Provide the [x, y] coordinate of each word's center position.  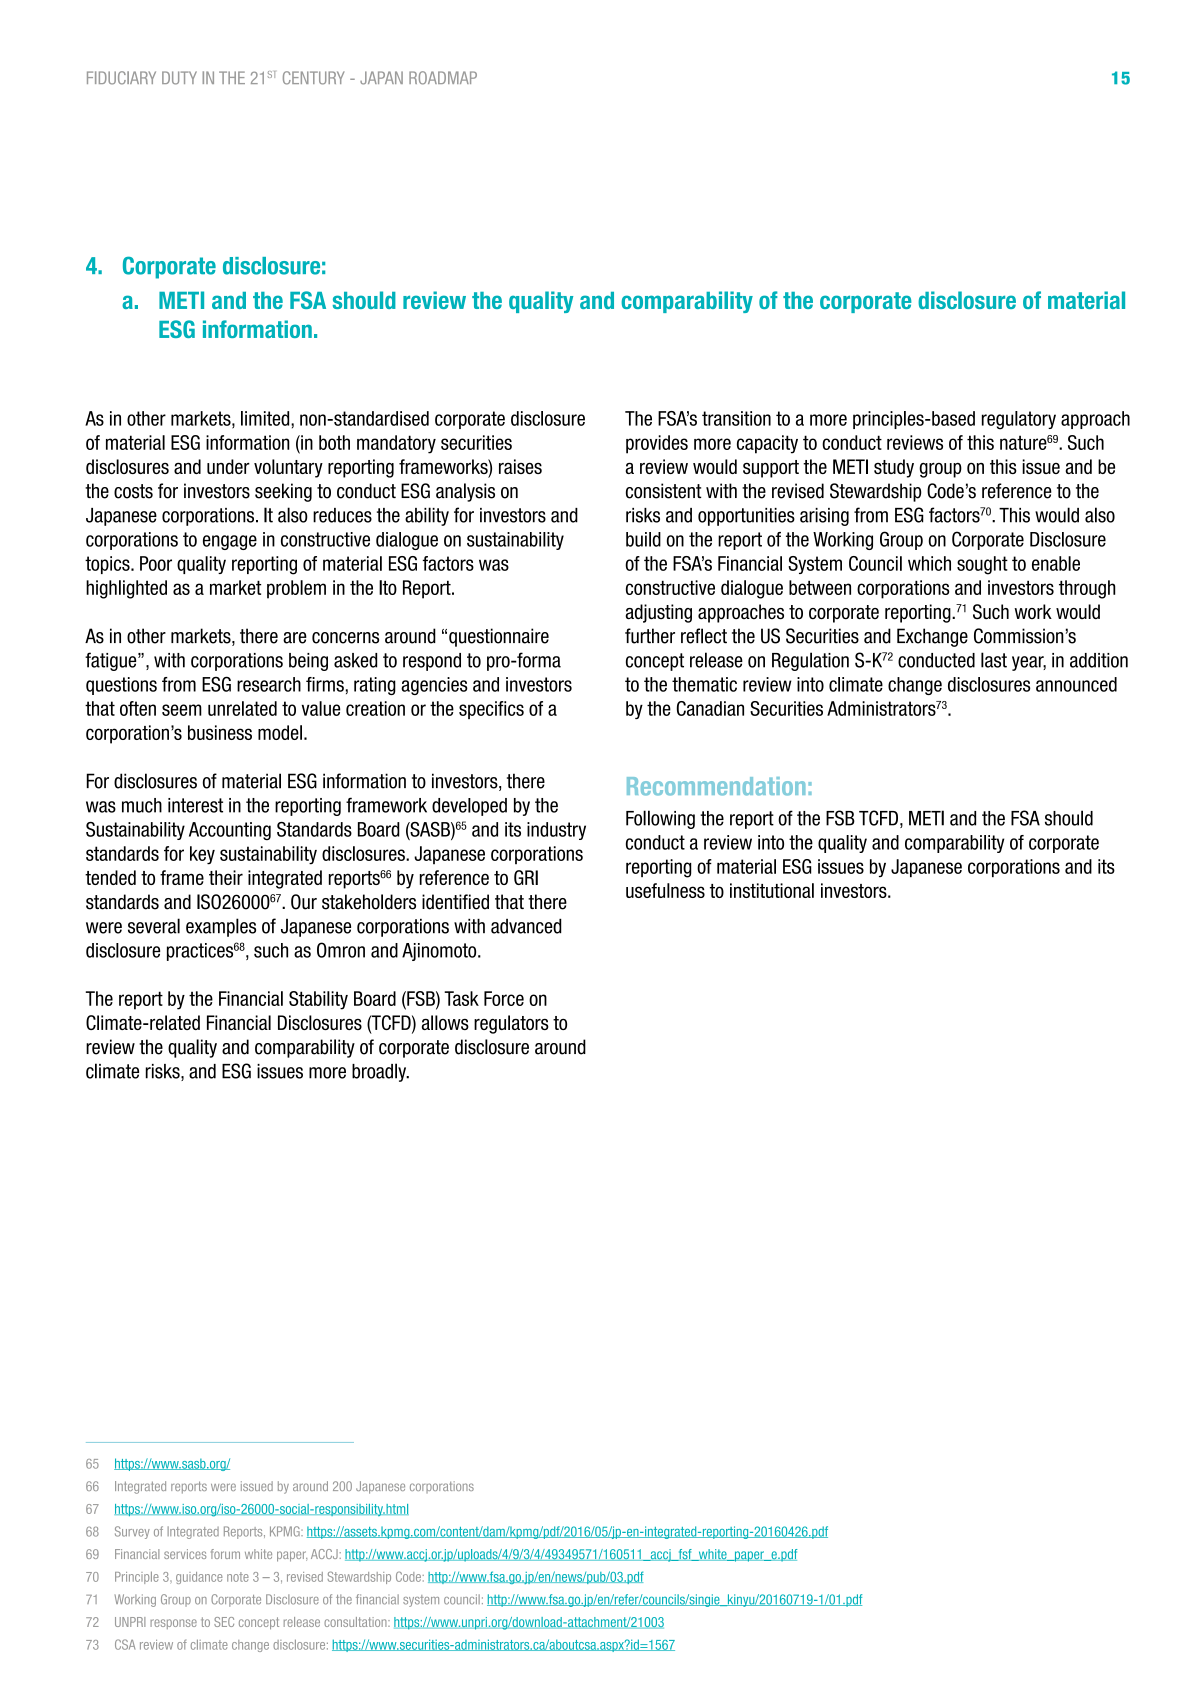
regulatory [1019, 420]
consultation [356, 1622]
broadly [380, 1072]
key [202, 855]
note [238, 1577]
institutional [772, 890]
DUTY [179, 78]
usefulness [665, 890]
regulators [511, 1024]
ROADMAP [443, 78]
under [228, 466]
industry [556, 831]
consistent [664, 491]
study [894, 468]
